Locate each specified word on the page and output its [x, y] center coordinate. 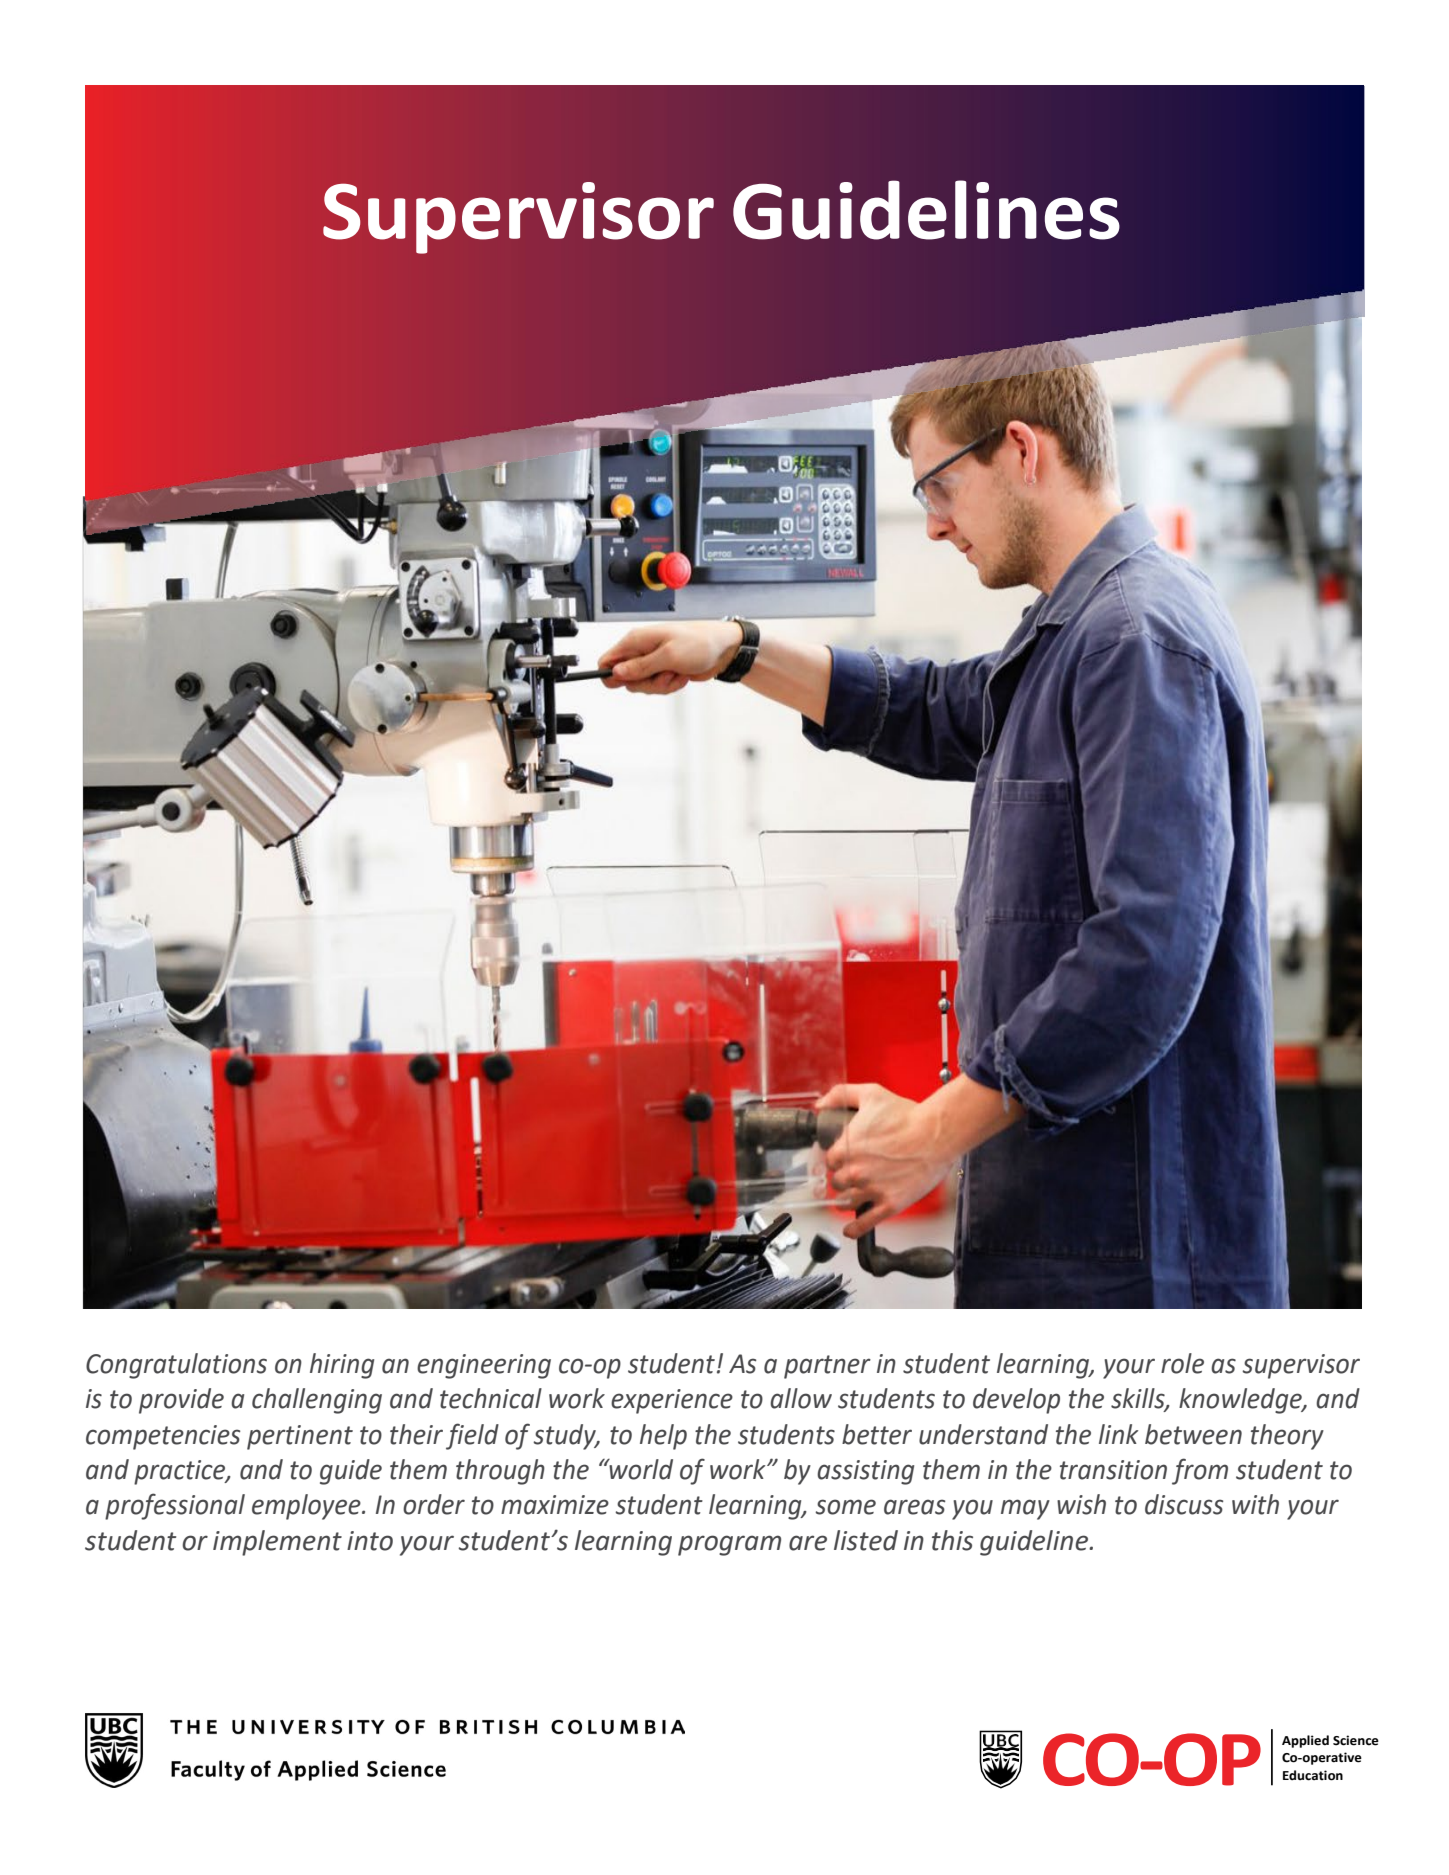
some [845, 1507]
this [952, 1540]
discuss [1184, 1504]
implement [277, 1543]
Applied [1305, 1741]
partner [827, 1367]
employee [307, 1507]
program [729, 1545]
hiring [342, 1366]
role [1182, 1363]
